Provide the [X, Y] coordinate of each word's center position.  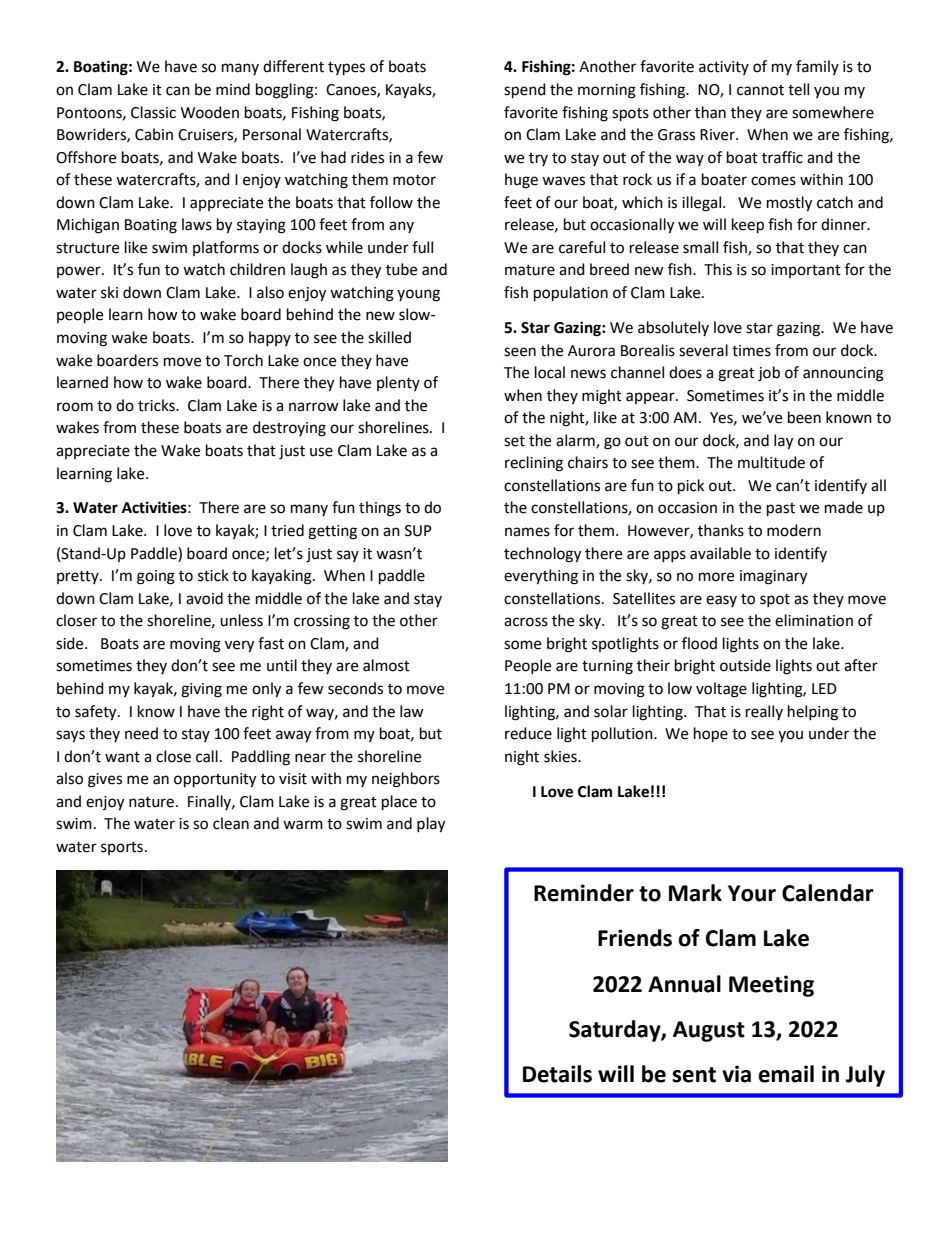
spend [525, 91]
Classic [153, 112]
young [418, 295]
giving [201, 690]
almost [386, 665]
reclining [534, 464]
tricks [157, 405]
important [806, 271]
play [431, 825]
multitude [771, 462]
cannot [760, 90]
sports [122, 848]
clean [231, 823]
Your [752, 893]
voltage [721, 690]
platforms [226, 248]
